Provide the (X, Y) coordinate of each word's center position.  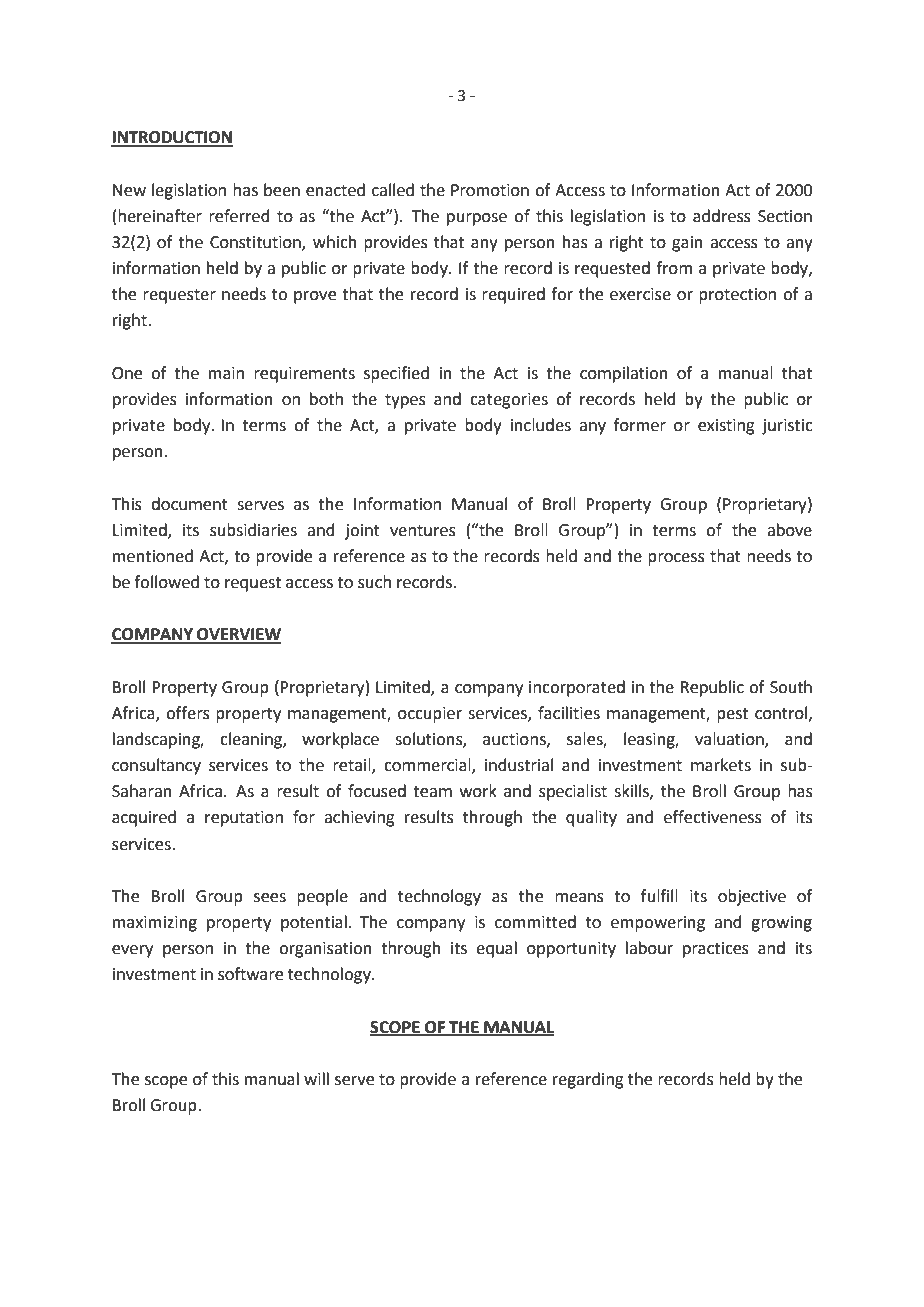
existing (726, 427)
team (432, 792)
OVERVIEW (238, 635)
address (722, 216)
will (316, 1078)
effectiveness (713, 817)
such (374, 582)
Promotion (490, 190)
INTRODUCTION (172, 138)
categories (509, 401)
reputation (244, 819)
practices (716, 950)
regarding (588, 1080)
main (226, 373)
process (676, 559)
